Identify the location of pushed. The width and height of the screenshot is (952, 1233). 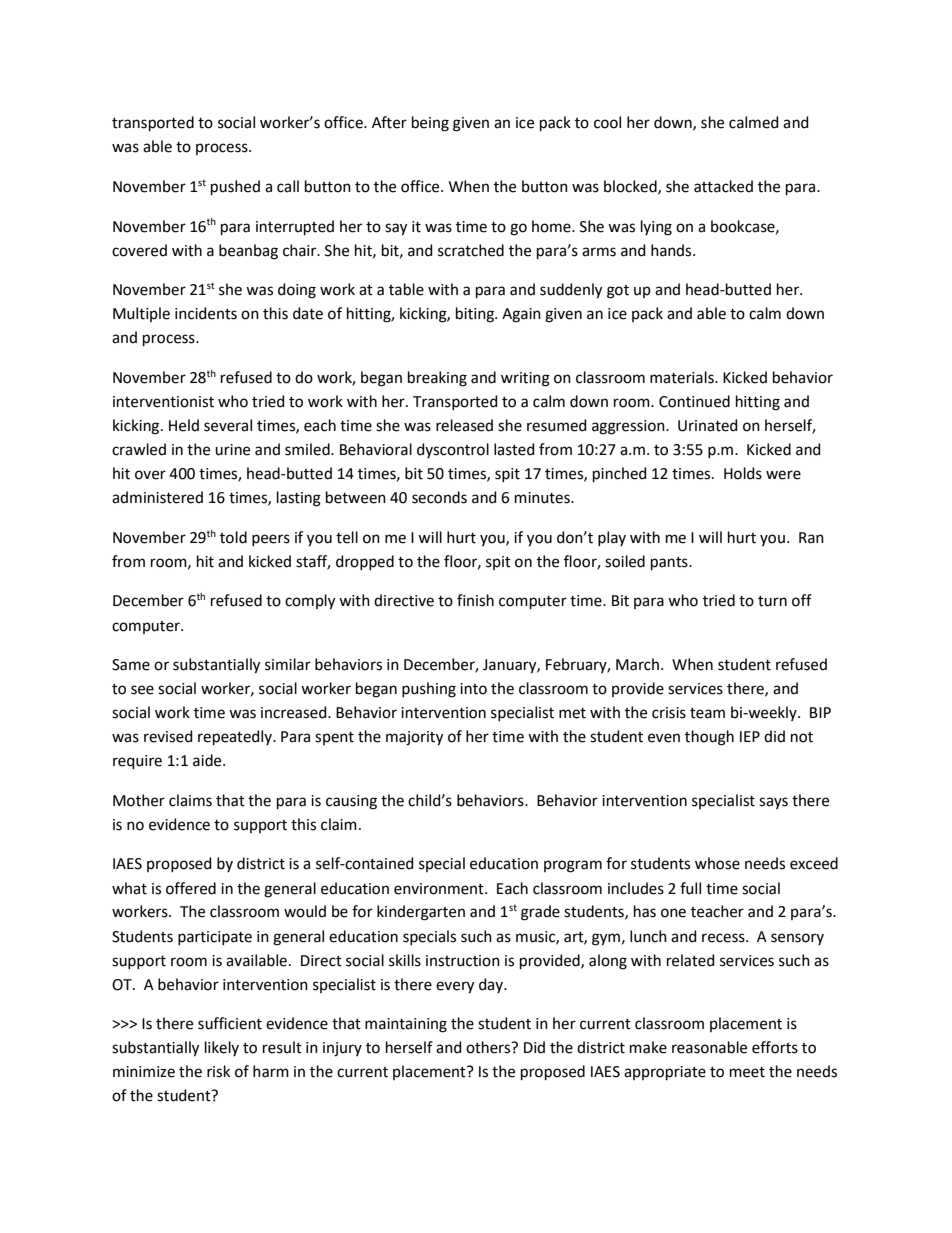
(235, 187).
